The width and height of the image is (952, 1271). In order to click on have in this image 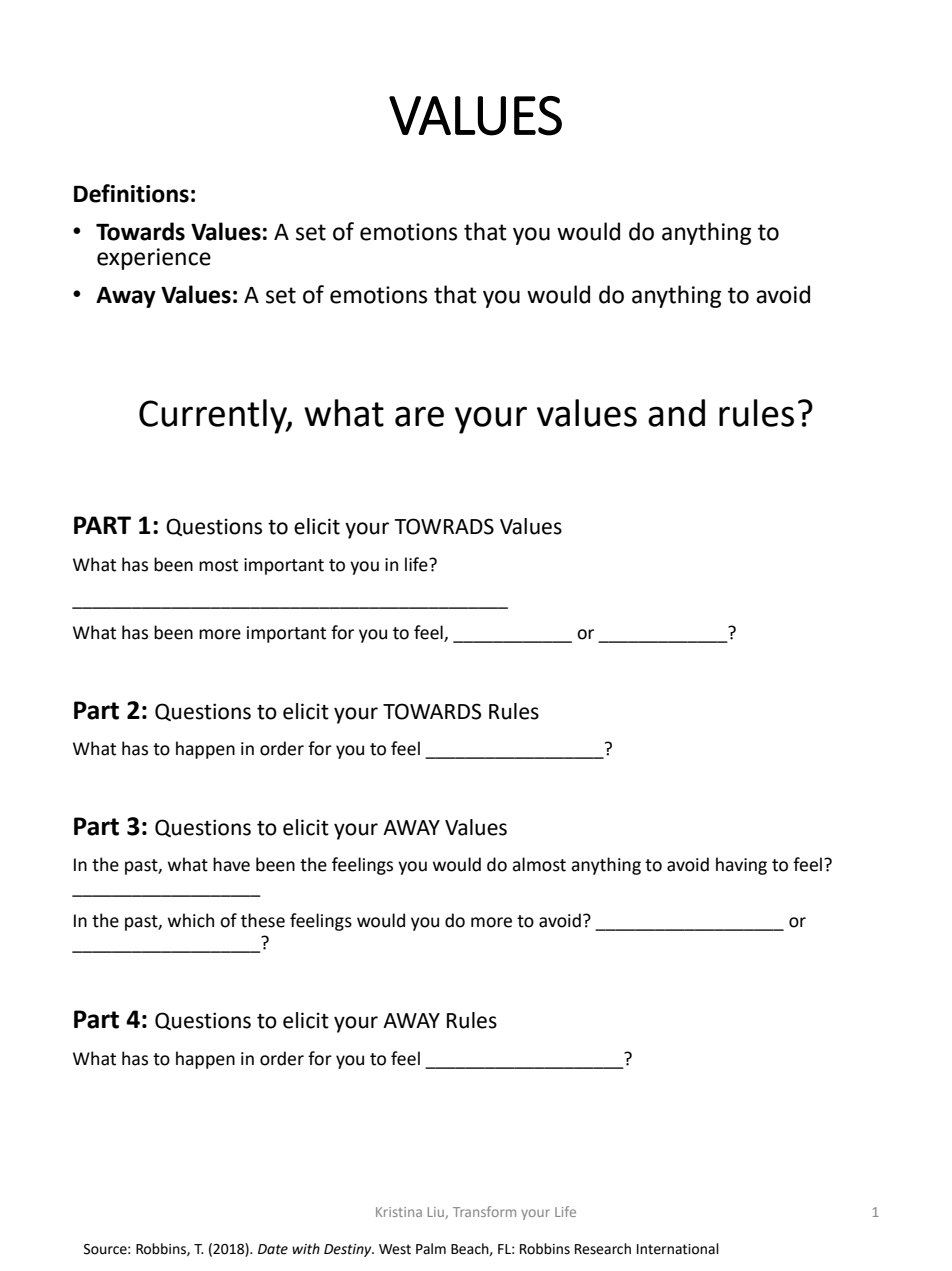, I will do `click(231, 864)`.
